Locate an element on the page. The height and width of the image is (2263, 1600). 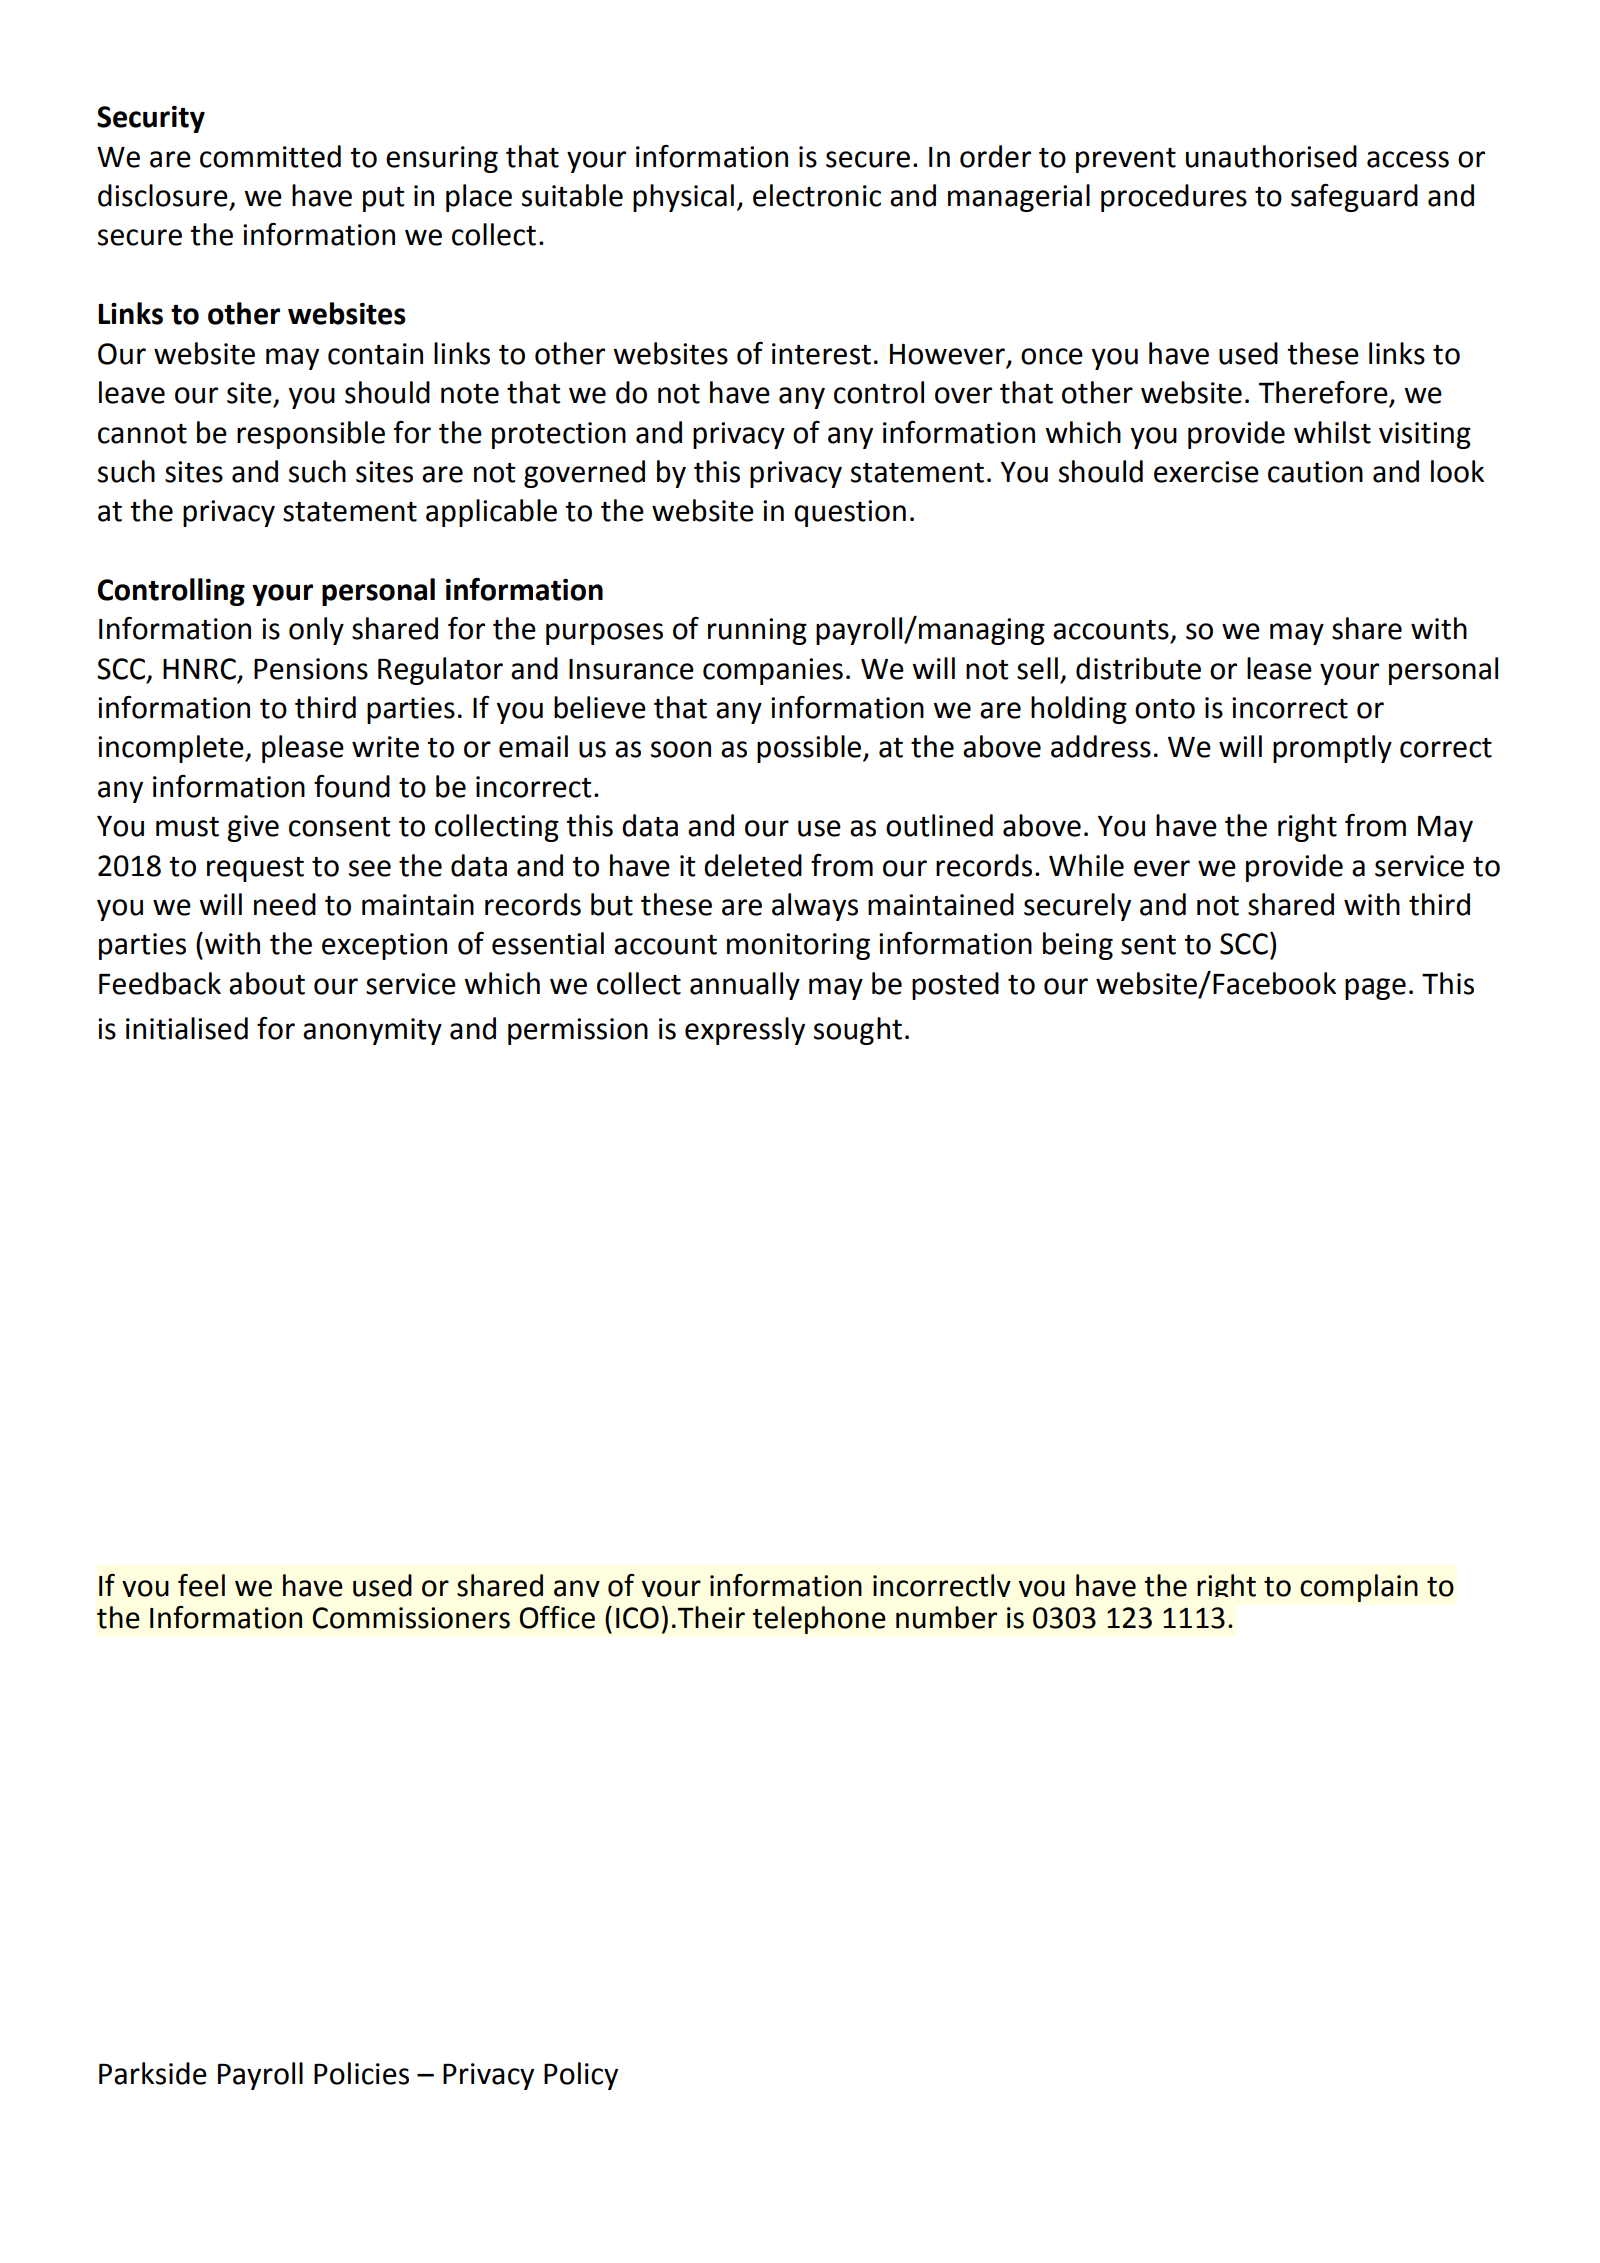
always is located at coordinates (815, 907).
